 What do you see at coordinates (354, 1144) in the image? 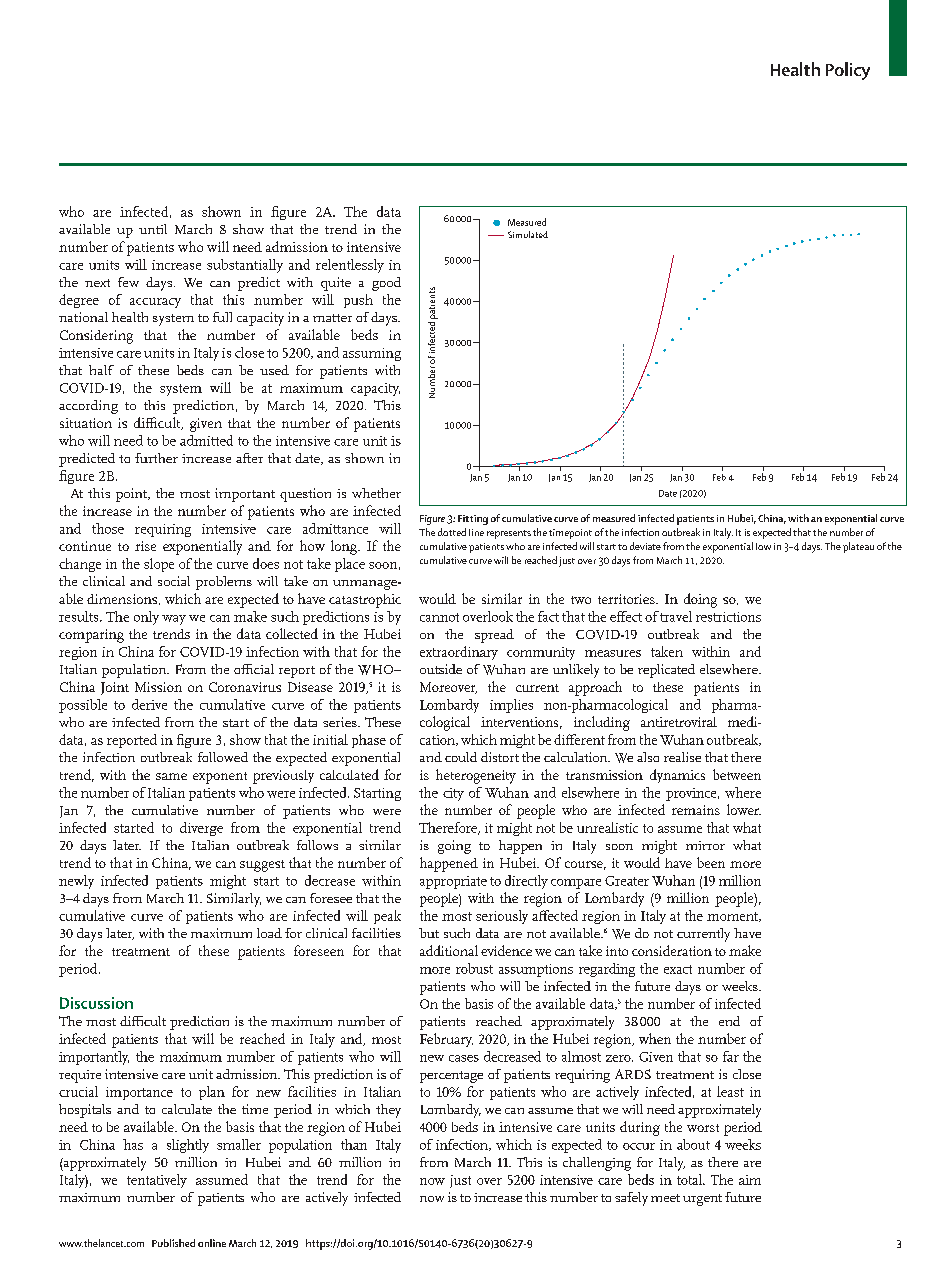
I see `than` at bounding box center [354, 1144].
